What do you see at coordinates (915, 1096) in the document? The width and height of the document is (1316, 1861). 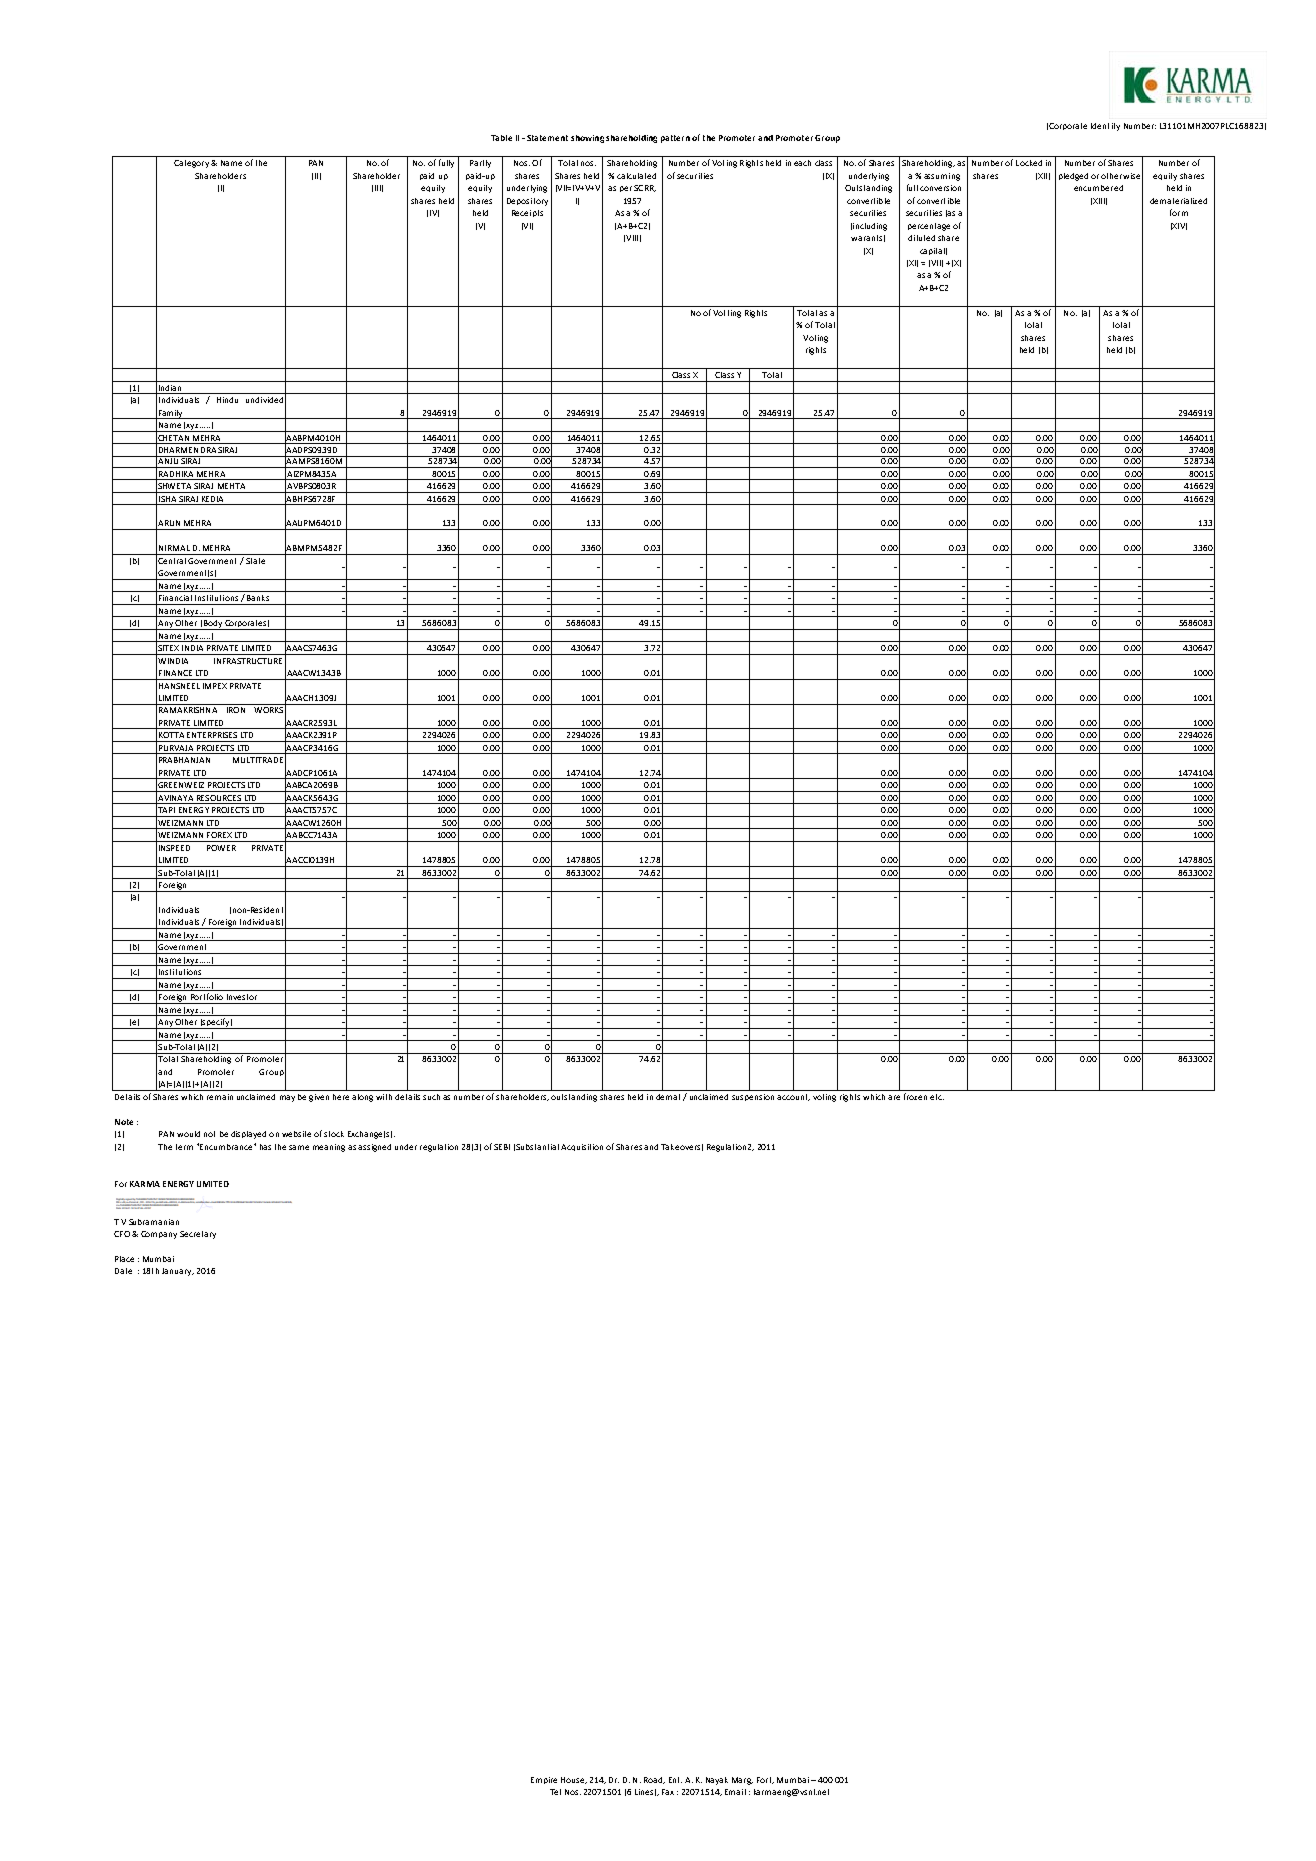 I see `frozen` at bounding box center [915, 1096].
